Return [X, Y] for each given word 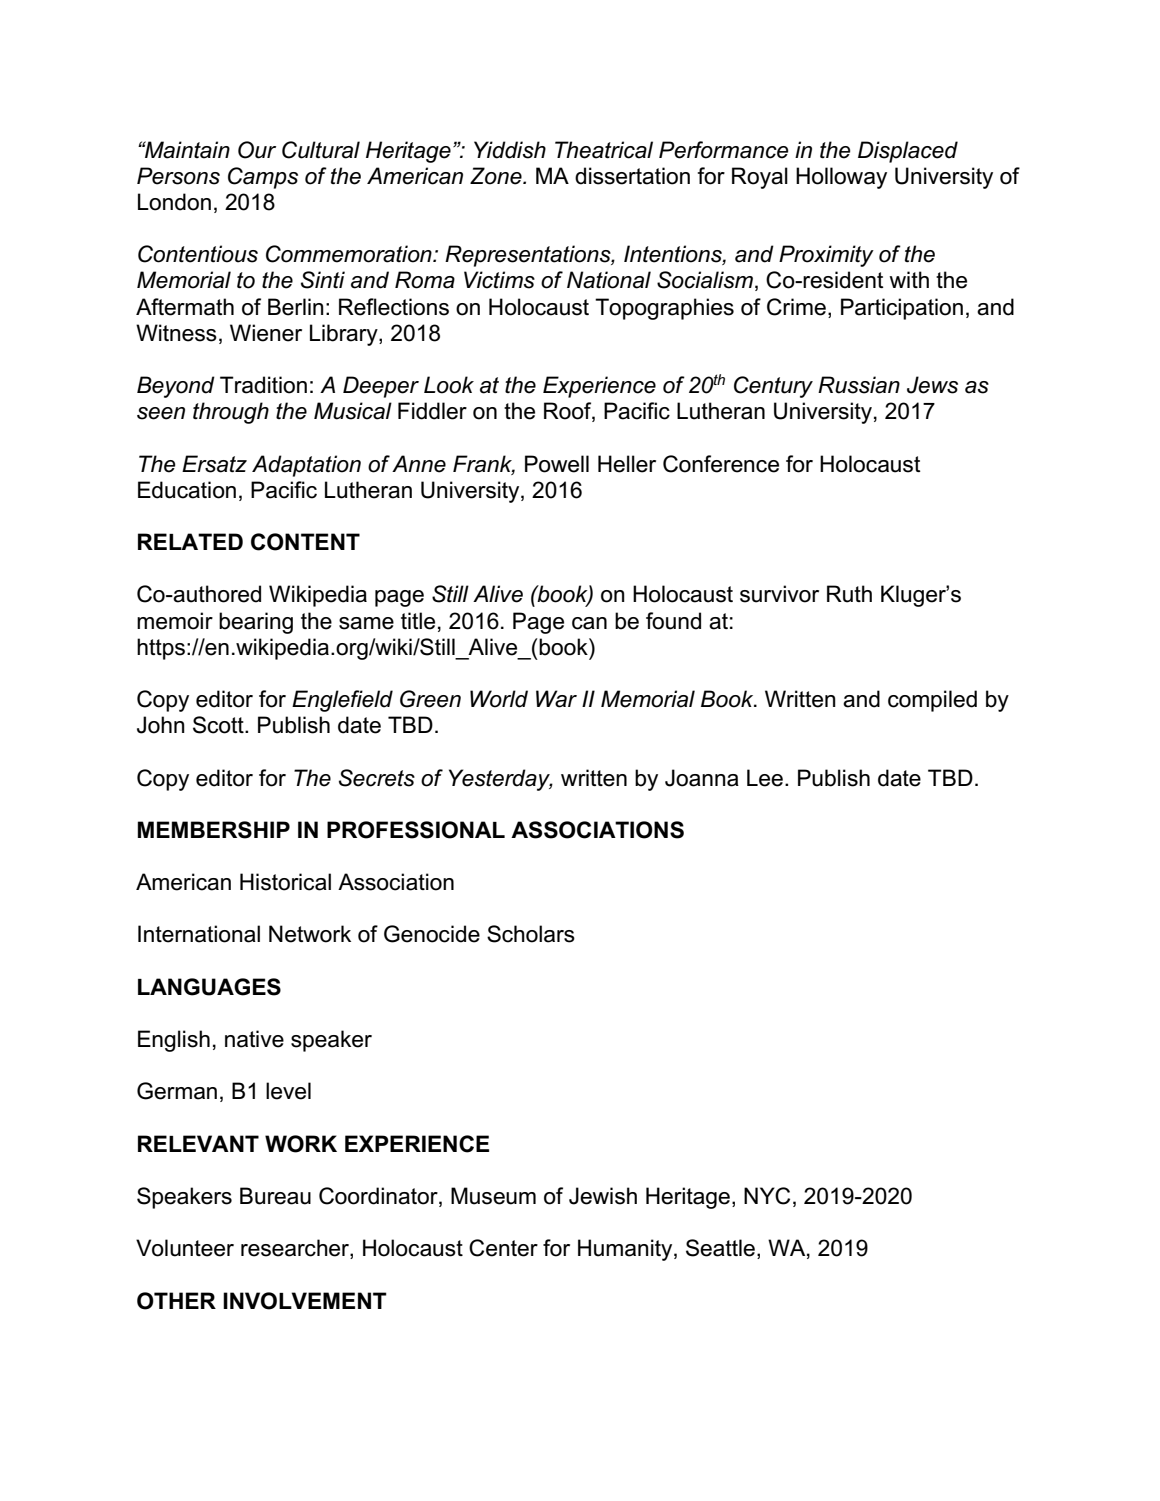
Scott [219, 725]
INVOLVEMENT [305, 1301]
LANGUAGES [209, 987]
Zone [497, 176]
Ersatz [214, 464]
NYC [767, 1196]
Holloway [841, 178]
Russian [859, 385]
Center [503, 1248]
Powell [557, 464]
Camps [263, 178]
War [556, 699]
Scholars [531, 934]
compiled [932, 701]
